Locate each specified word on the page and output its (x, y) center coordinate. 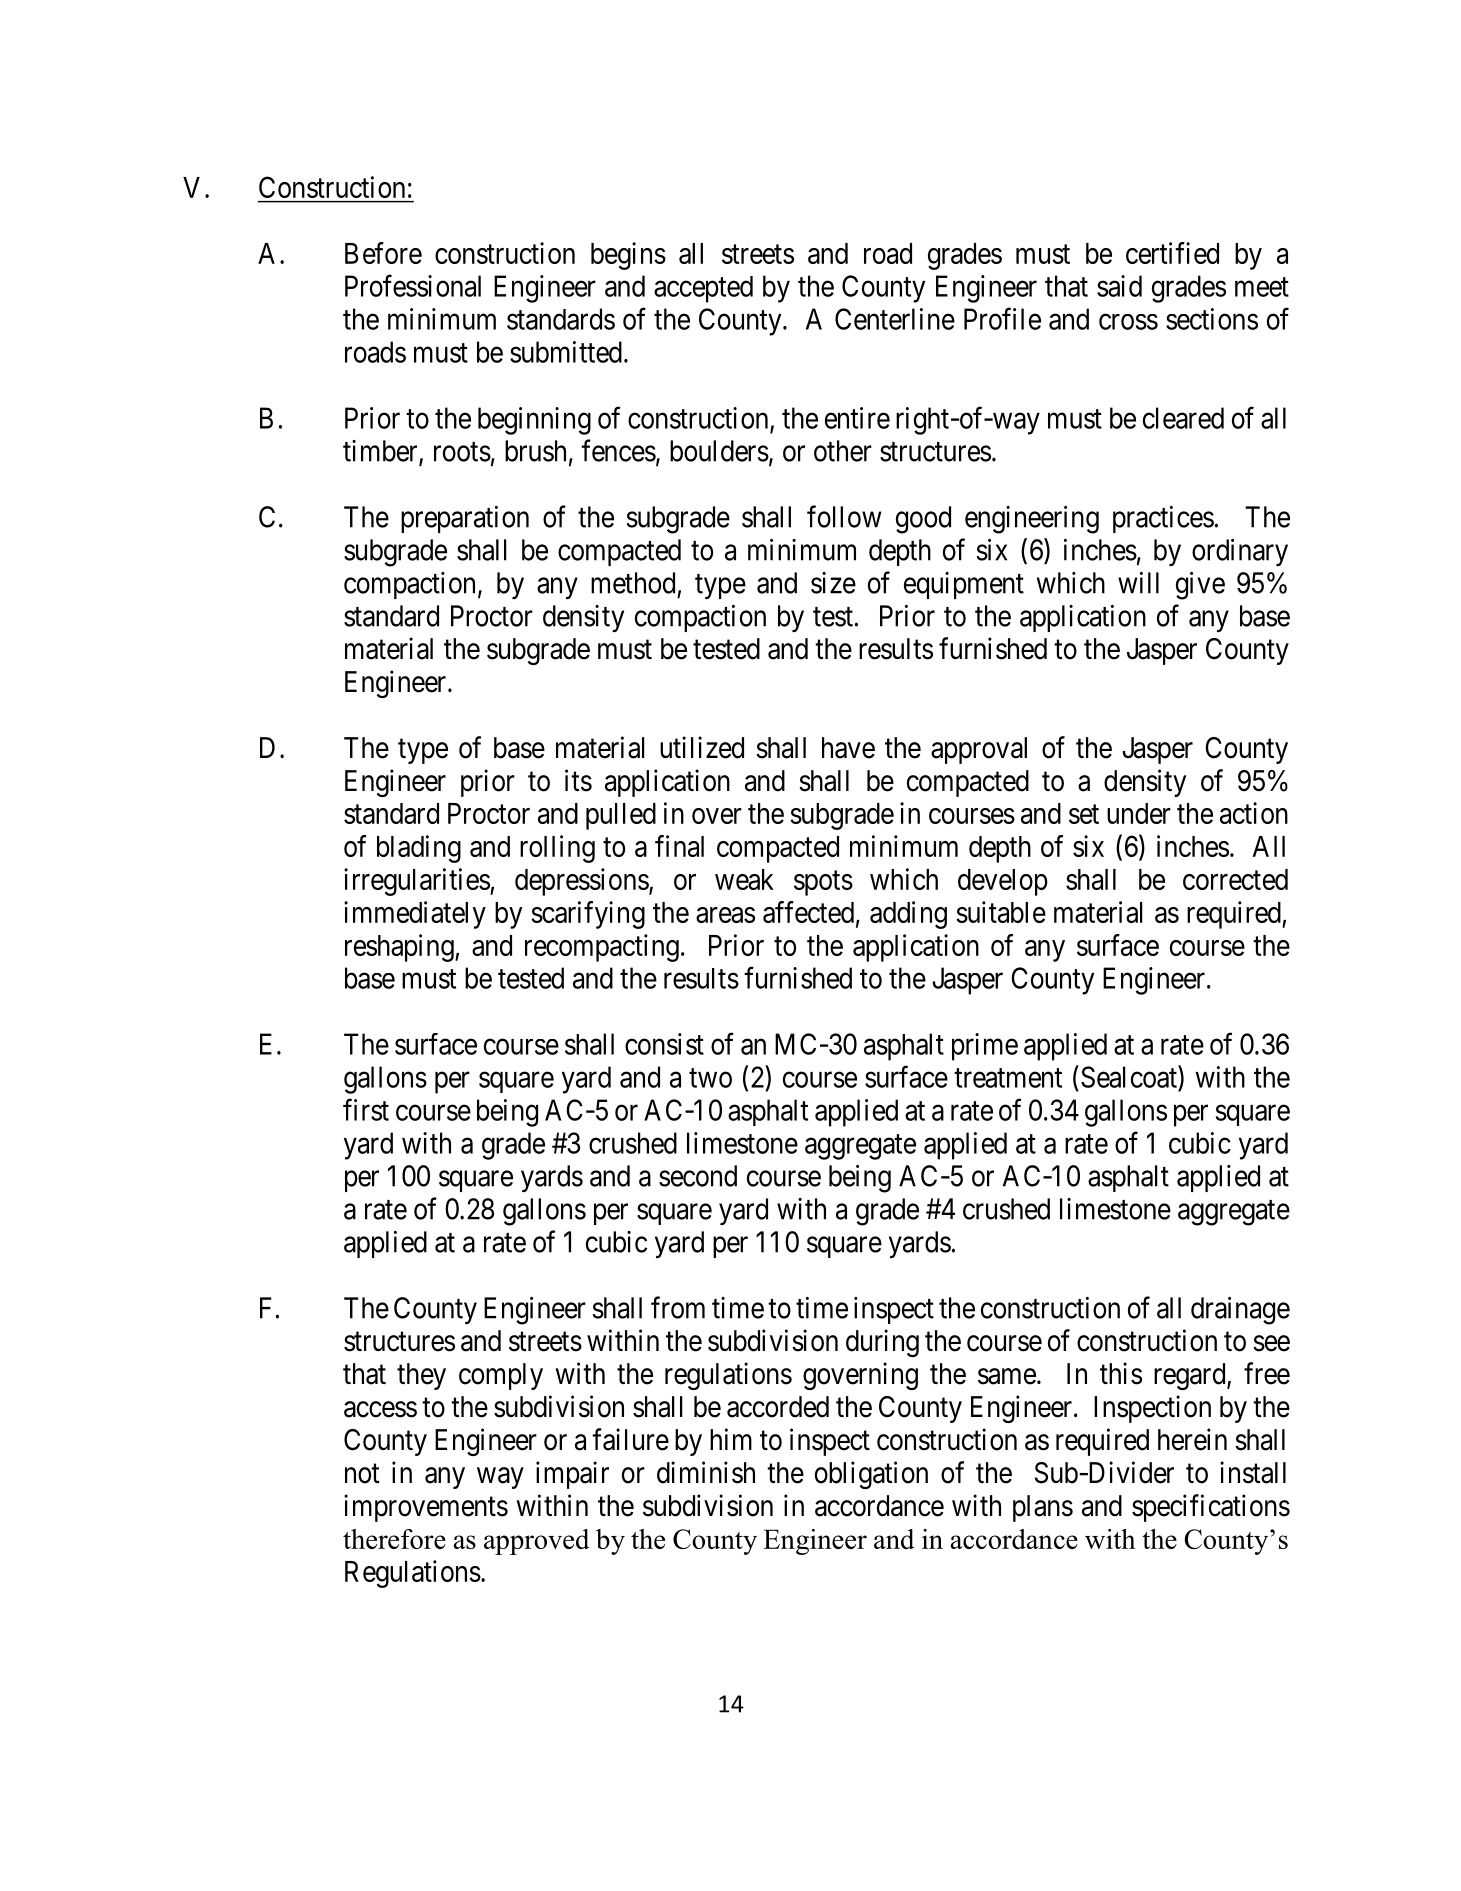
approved (536, 1542)
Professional (413, 286)
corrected (1235, 879)
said (1119, 286)
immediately (415, 915)
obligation (871, 1475)
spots (823, 883)
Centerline (895, 319)
